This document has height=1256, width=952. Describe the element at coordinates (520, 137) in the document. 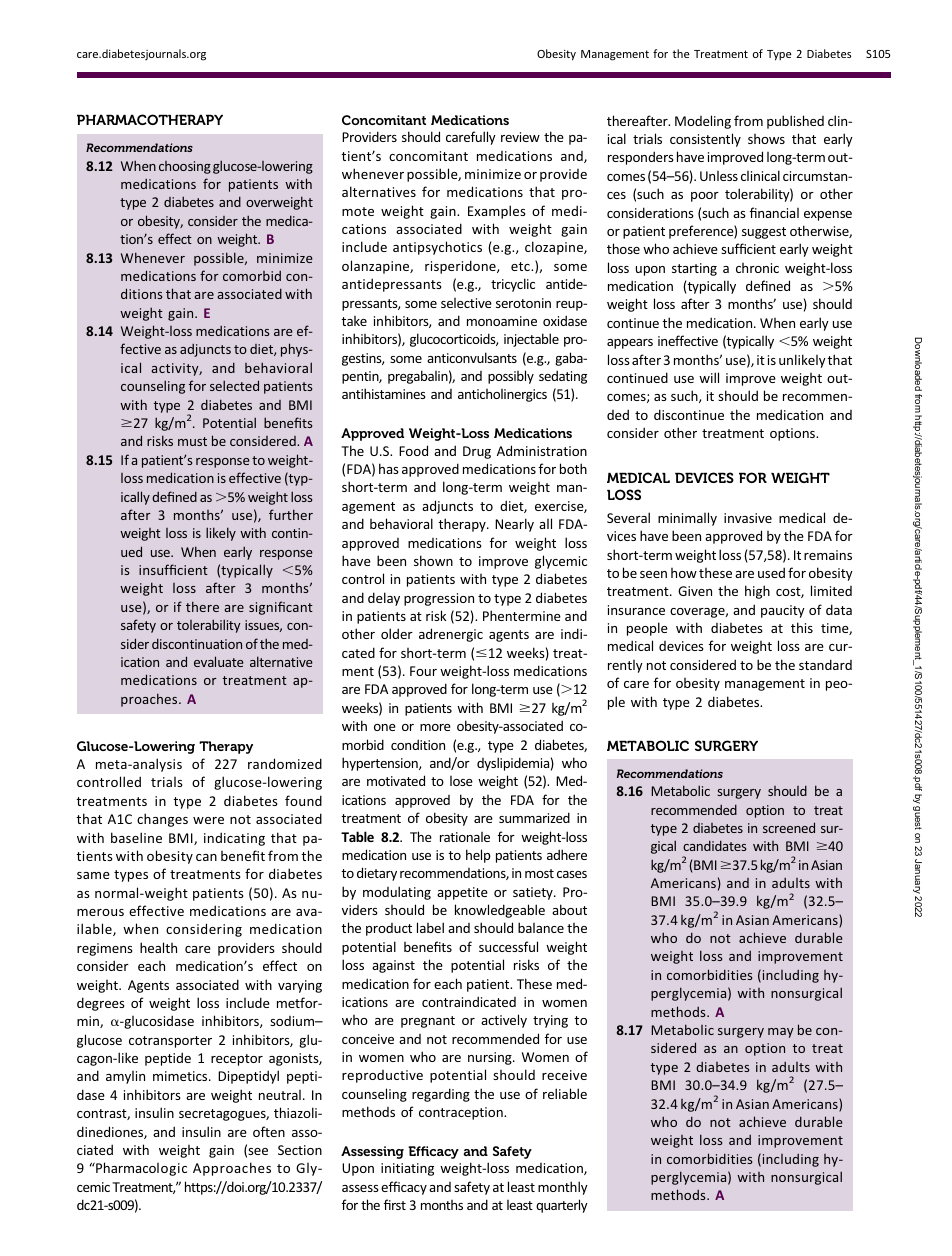

I see `review` at that location.
